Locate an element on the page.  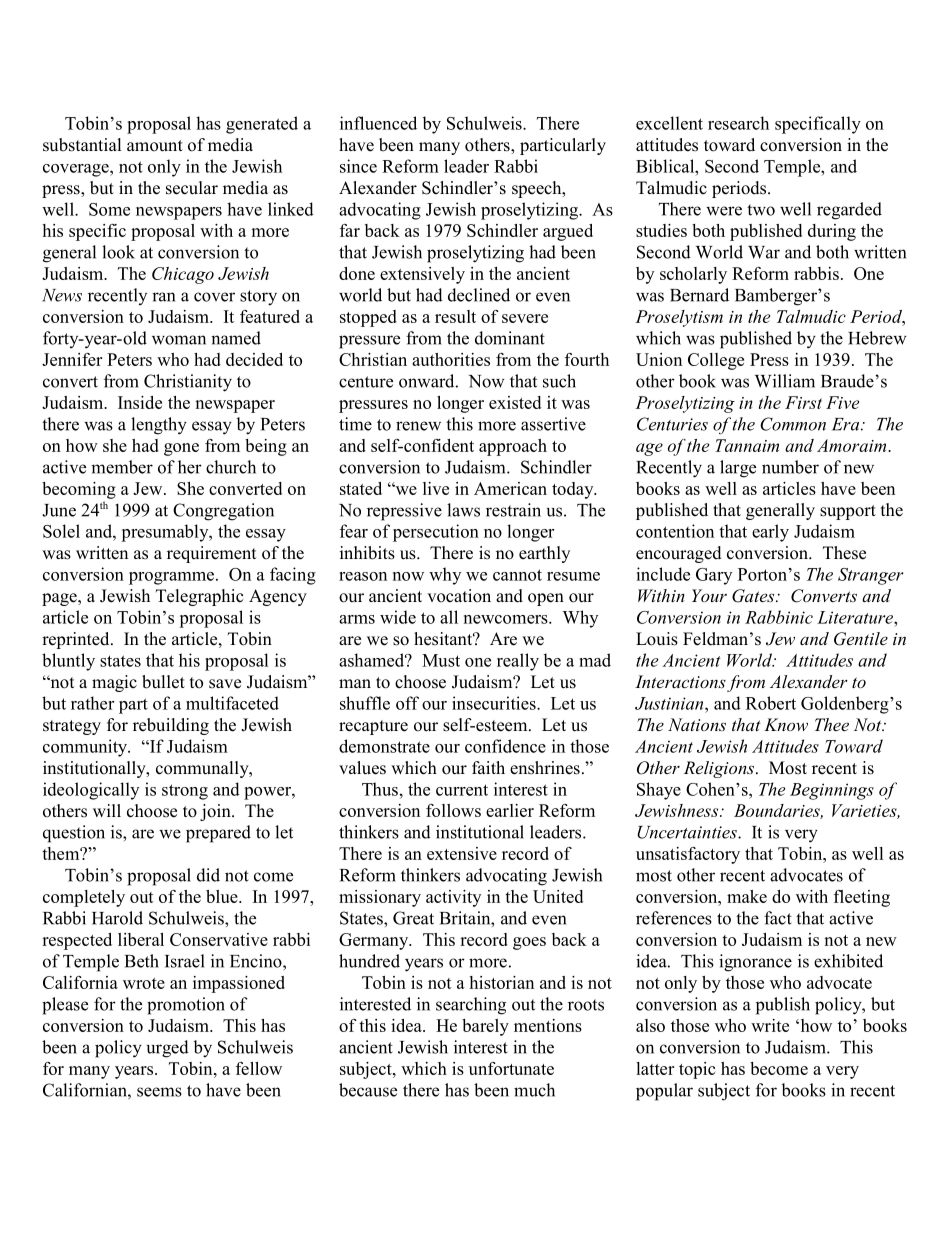
research is located at coordinates (738, 123).
